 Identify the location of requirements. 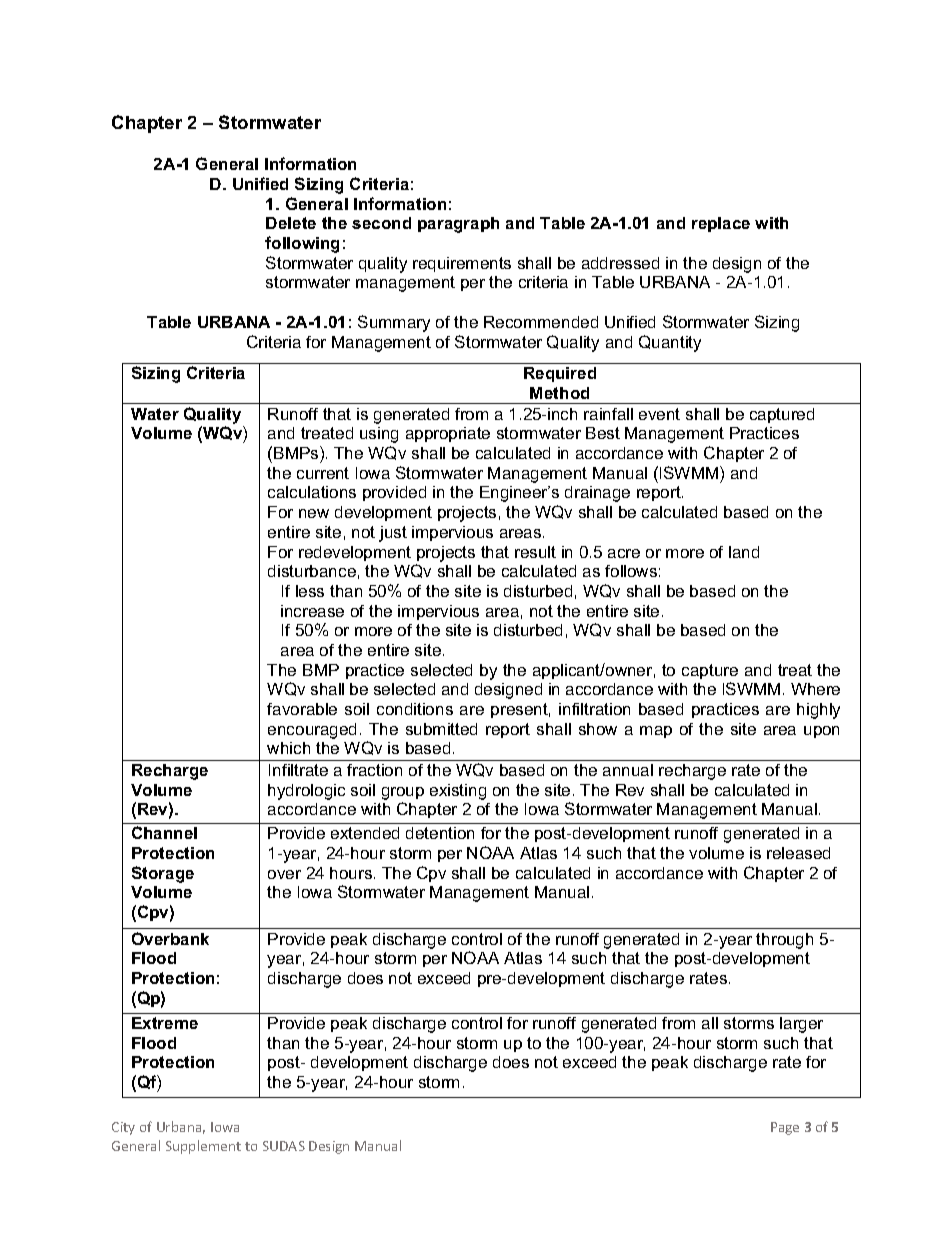
(462, 264).
